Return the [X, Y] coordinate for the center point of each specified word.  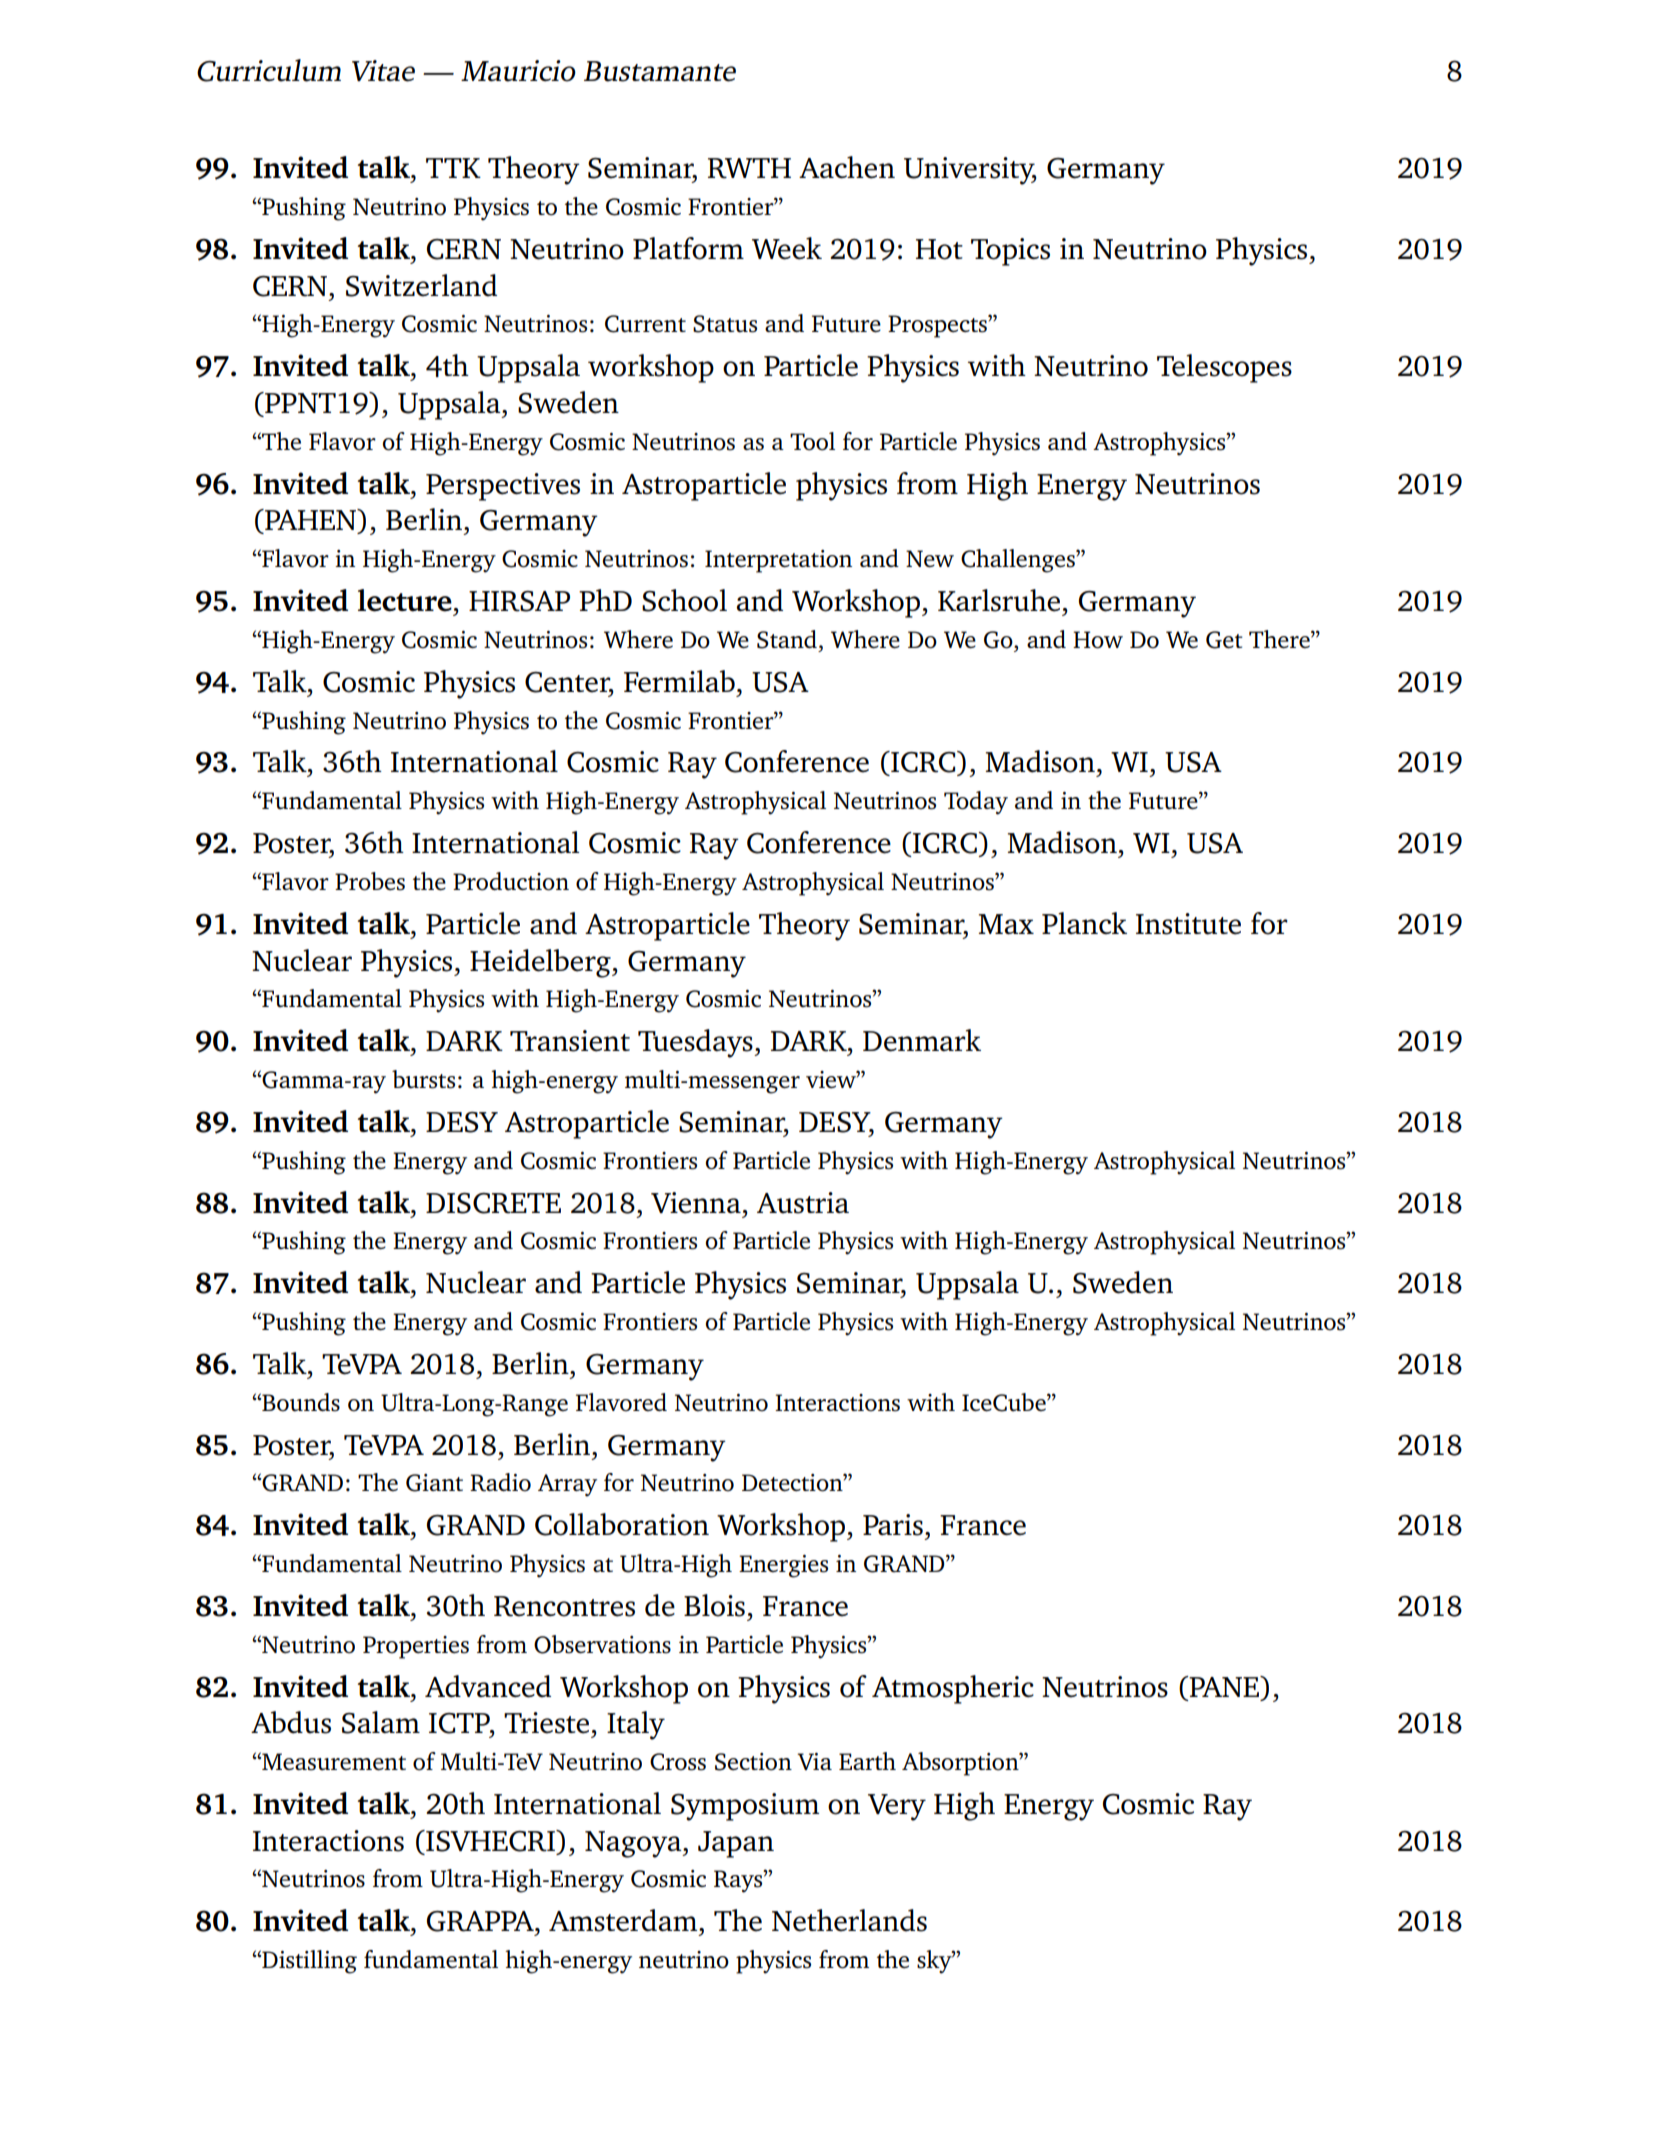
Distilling [308, 1962]
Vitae [383, 71]
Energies [783, 1566]
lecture [405, 600]
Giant [434, 1483]
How [1098, 640]
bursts [423, 1079]
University [970, 171]
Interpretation [778, 561]
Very [897, 1807]
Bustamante [660, 71]
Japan [736, 1844]
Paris [893, 1525]
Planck [1084, 923]
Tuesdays [696, 1043]
